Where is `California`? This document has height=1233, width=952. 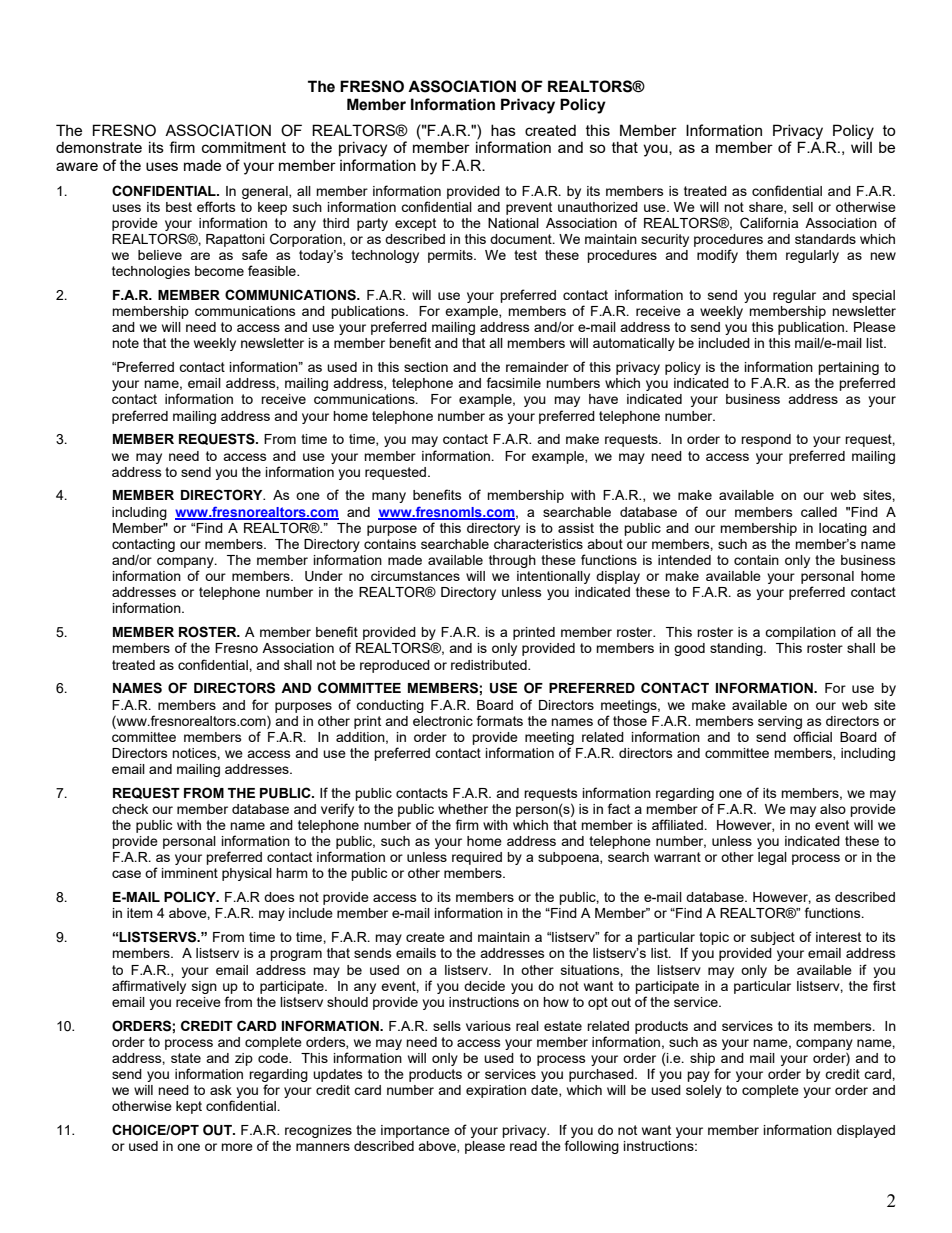
California is located at coordinates (769, 223).
